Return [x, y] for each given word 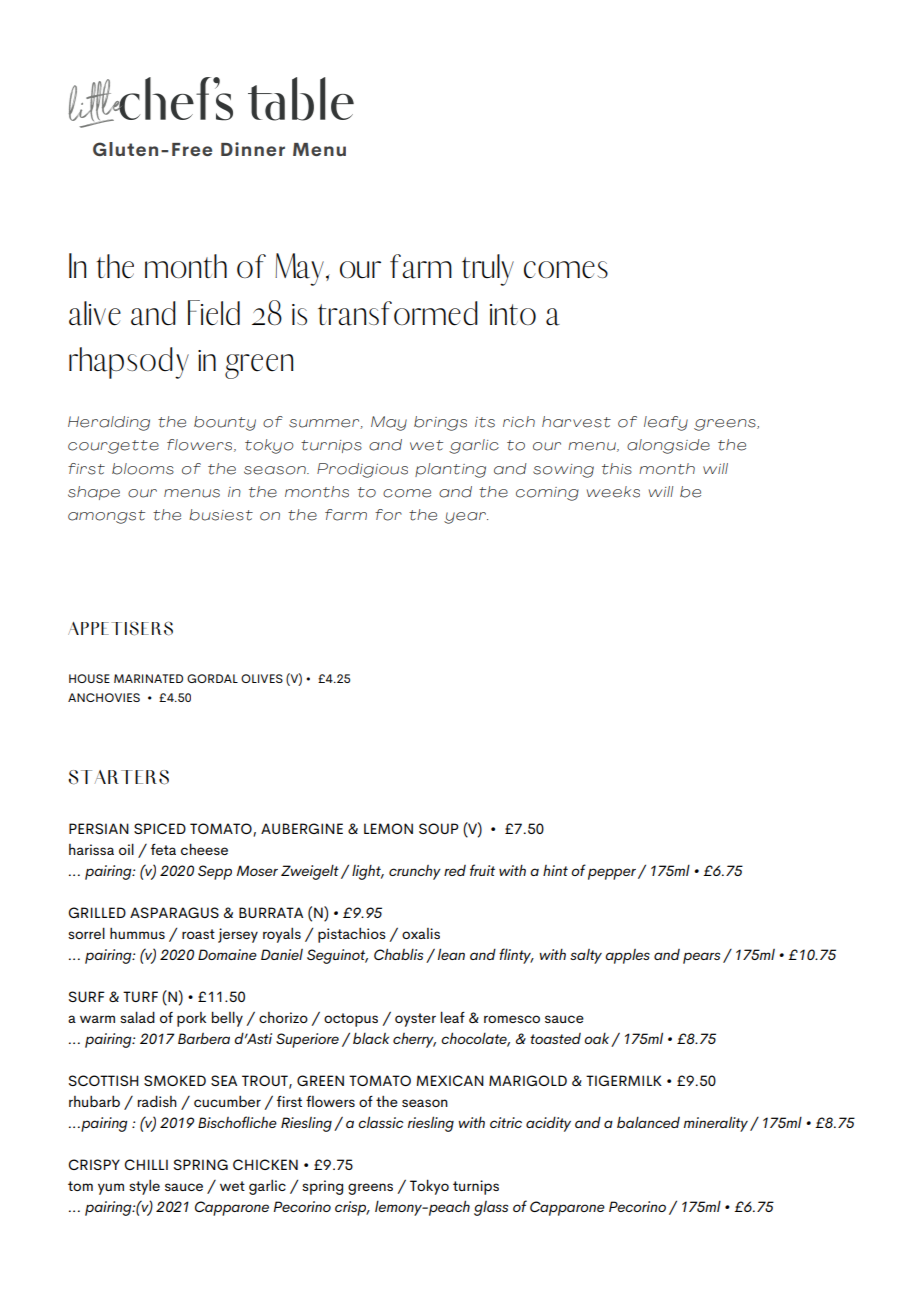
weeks [613, 492]
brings [440, 423]
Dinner [253, 149]
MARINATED [148, 678]
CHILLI [146, 1164]
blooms [143, 469]
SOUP [439, 828]
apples [627, 956]
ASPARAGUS [174, 912]
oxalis [421, 933]
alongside [668, 446]
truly [488, 270]
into [513, 314]
